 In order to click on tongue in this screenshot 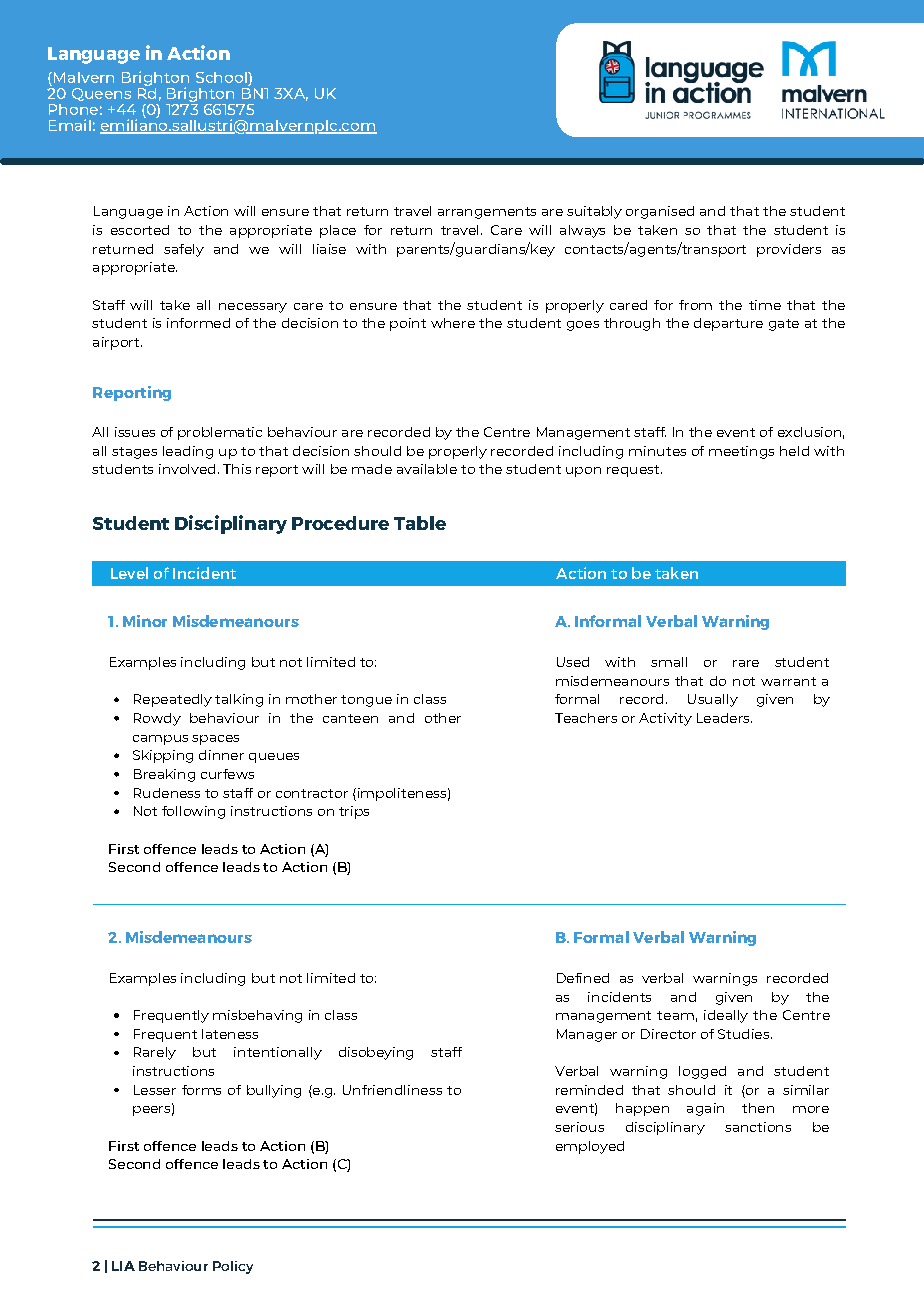, I will do `click(366, 701)`.
